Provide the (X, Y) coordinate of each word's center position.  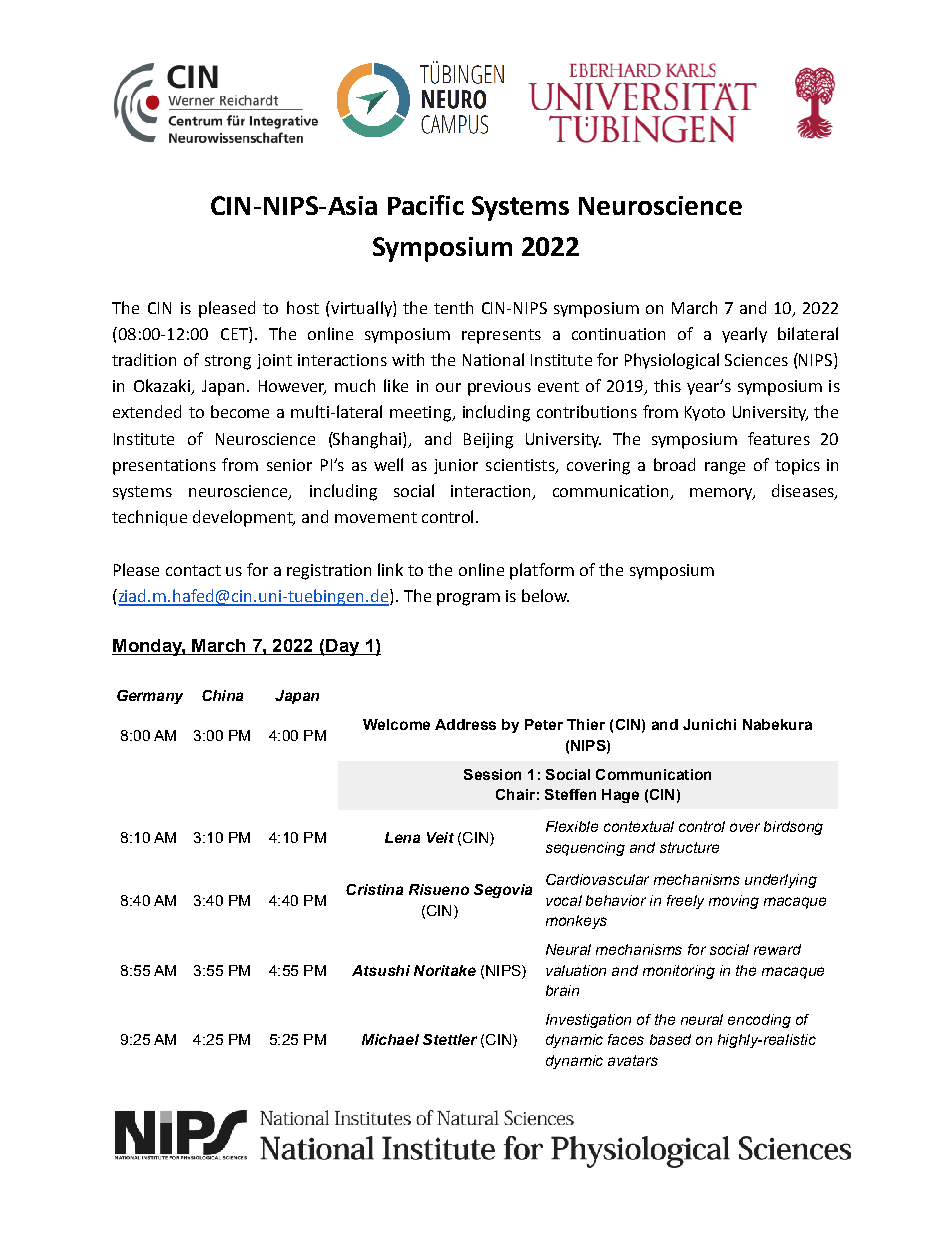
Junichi (709, 724)
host (303, 307)
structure (689, 847)
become (240, 411)
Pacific (426, 205)
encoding (759, 1021)
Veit (440, 837)
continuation (618, 334)
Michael (390, 1039)
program (468, 599)
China (222, 695)
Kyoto (705, 413)
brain (562, 990)
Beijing (488, 441)
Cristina (374, 889)
